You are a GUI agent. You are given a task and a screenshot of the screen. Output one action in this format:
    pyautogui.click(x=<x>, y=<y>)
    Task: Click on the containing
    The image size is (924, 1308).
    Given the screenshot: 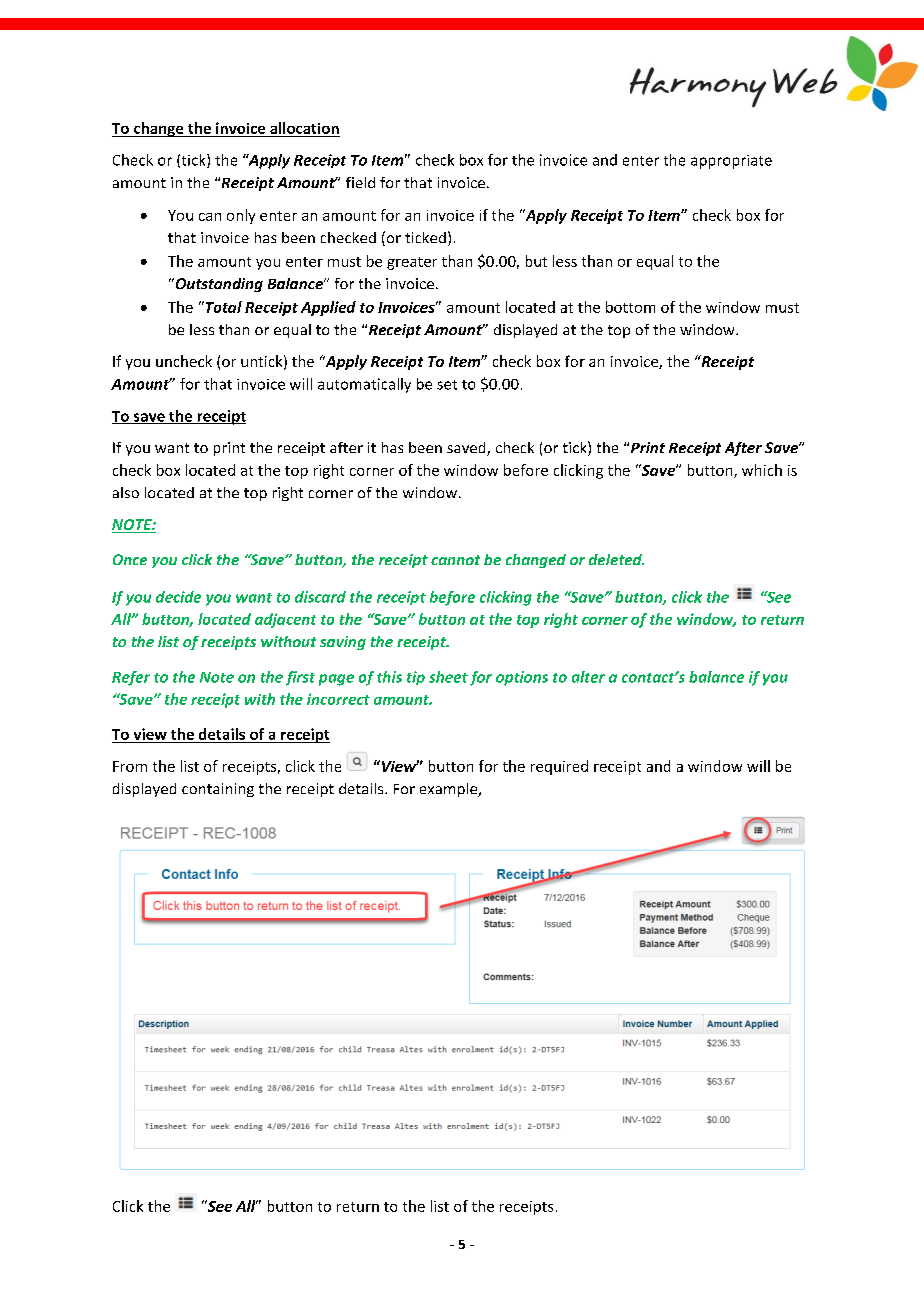 What is the action you would take?
    pyautogui.click(x=218, y=790)
